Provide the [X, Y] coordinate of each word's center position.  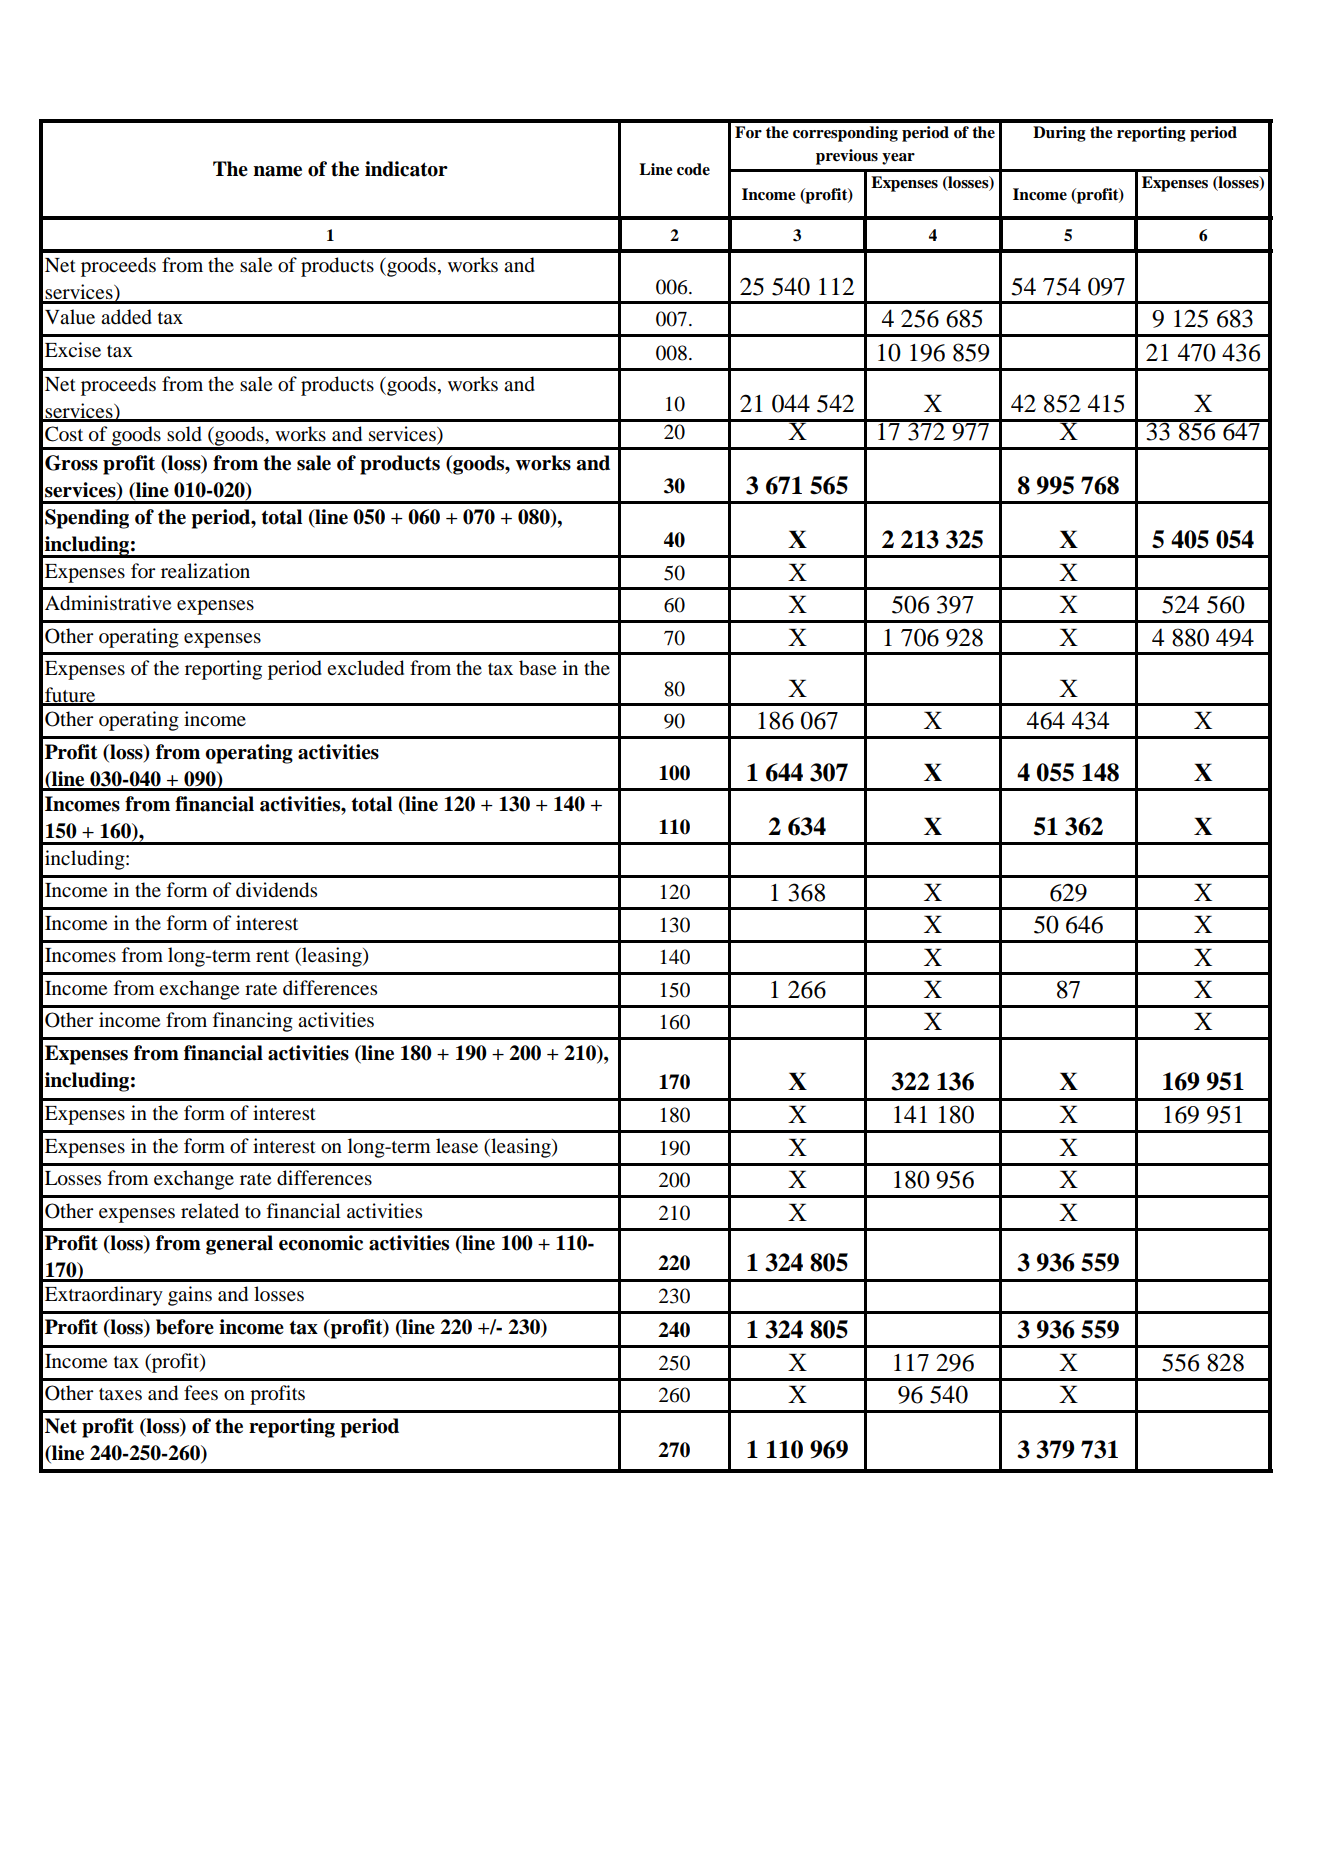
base [537, 668]
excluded [365, 668]
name [277, 171]
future [70, 696]
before [185, 1327]
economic [321, 1243]
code [693, 169]
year [898, 159]
